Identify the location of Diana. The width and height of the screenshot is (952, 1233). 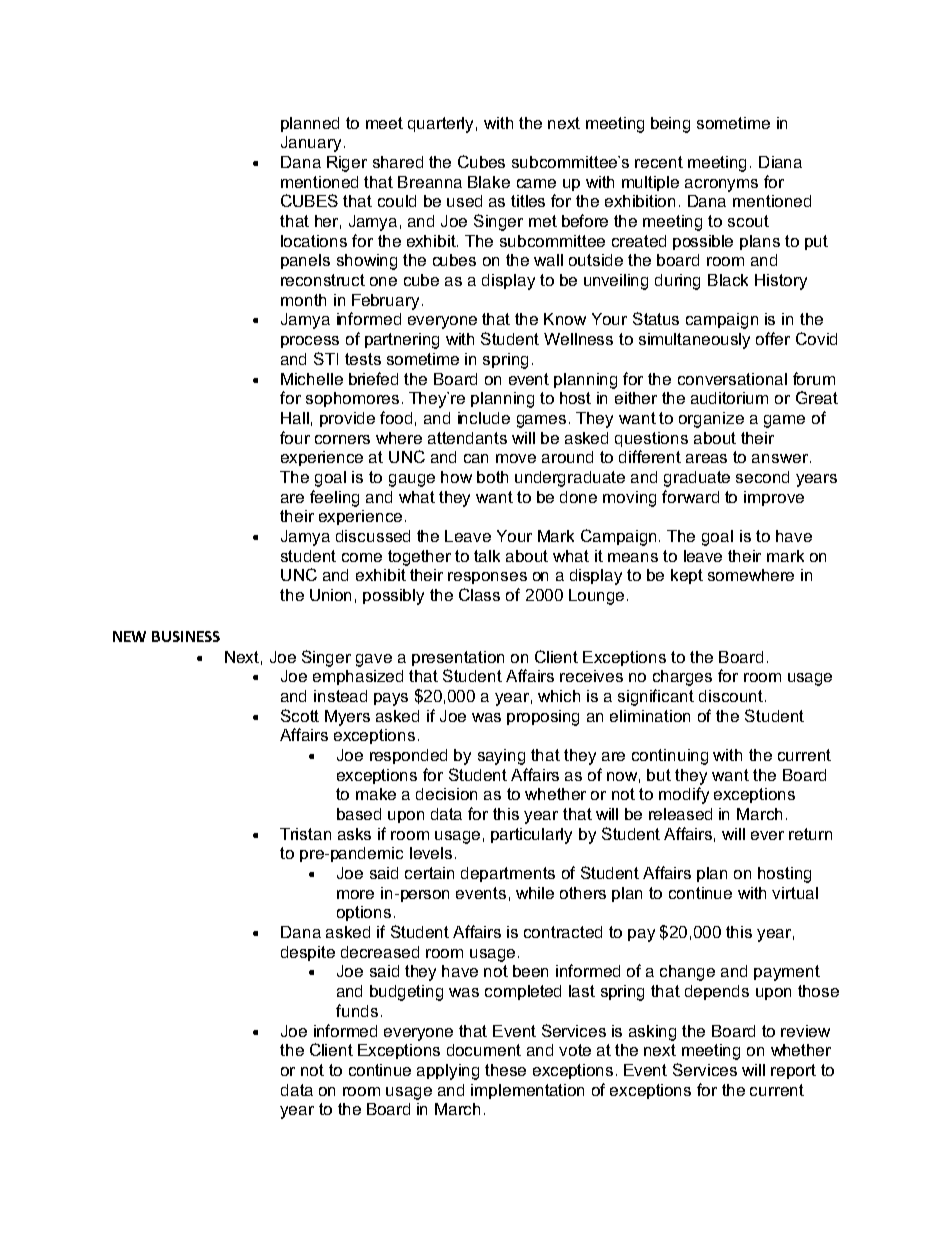
(780, 162).
